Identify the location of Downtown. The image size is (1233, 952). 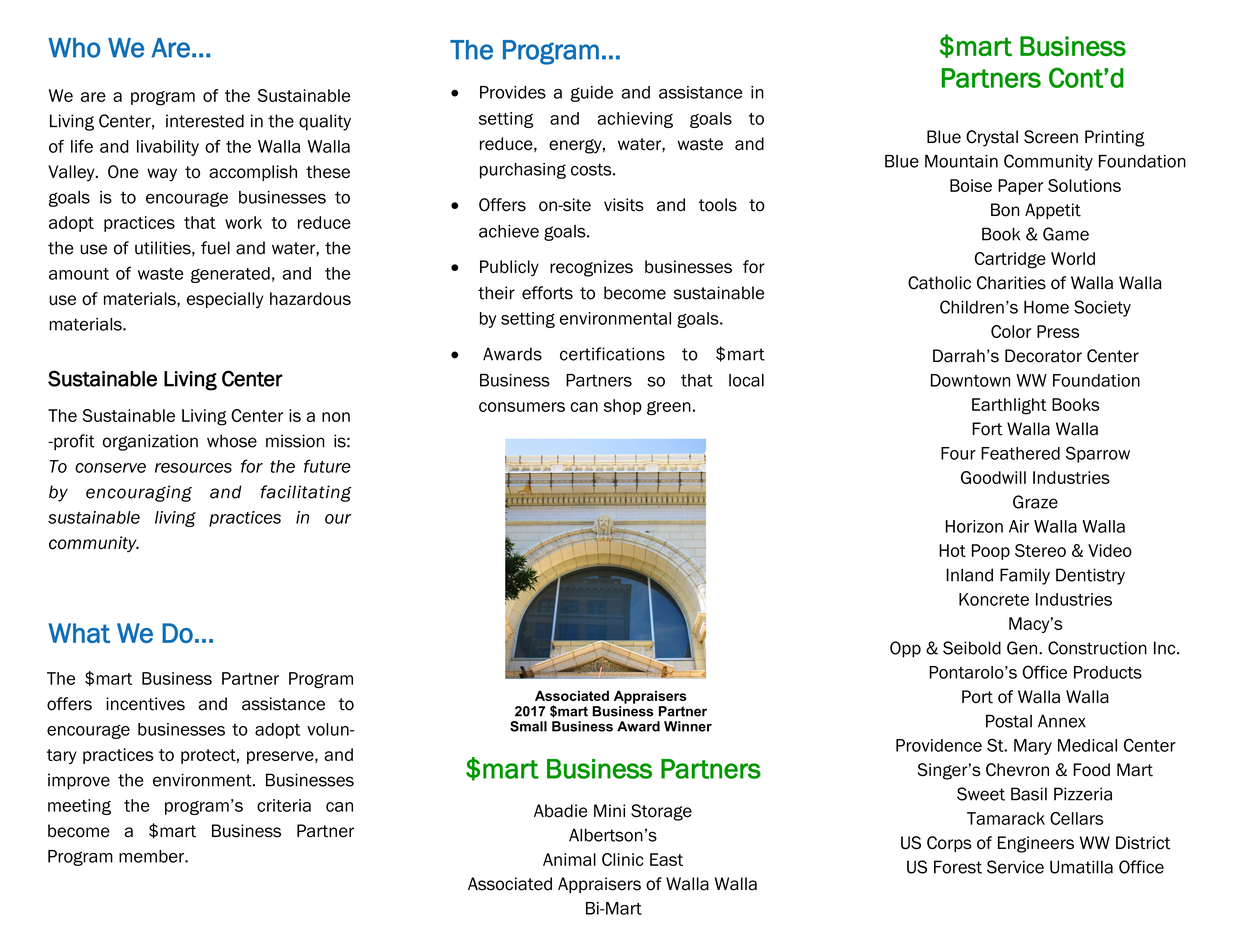
(970, 380).
